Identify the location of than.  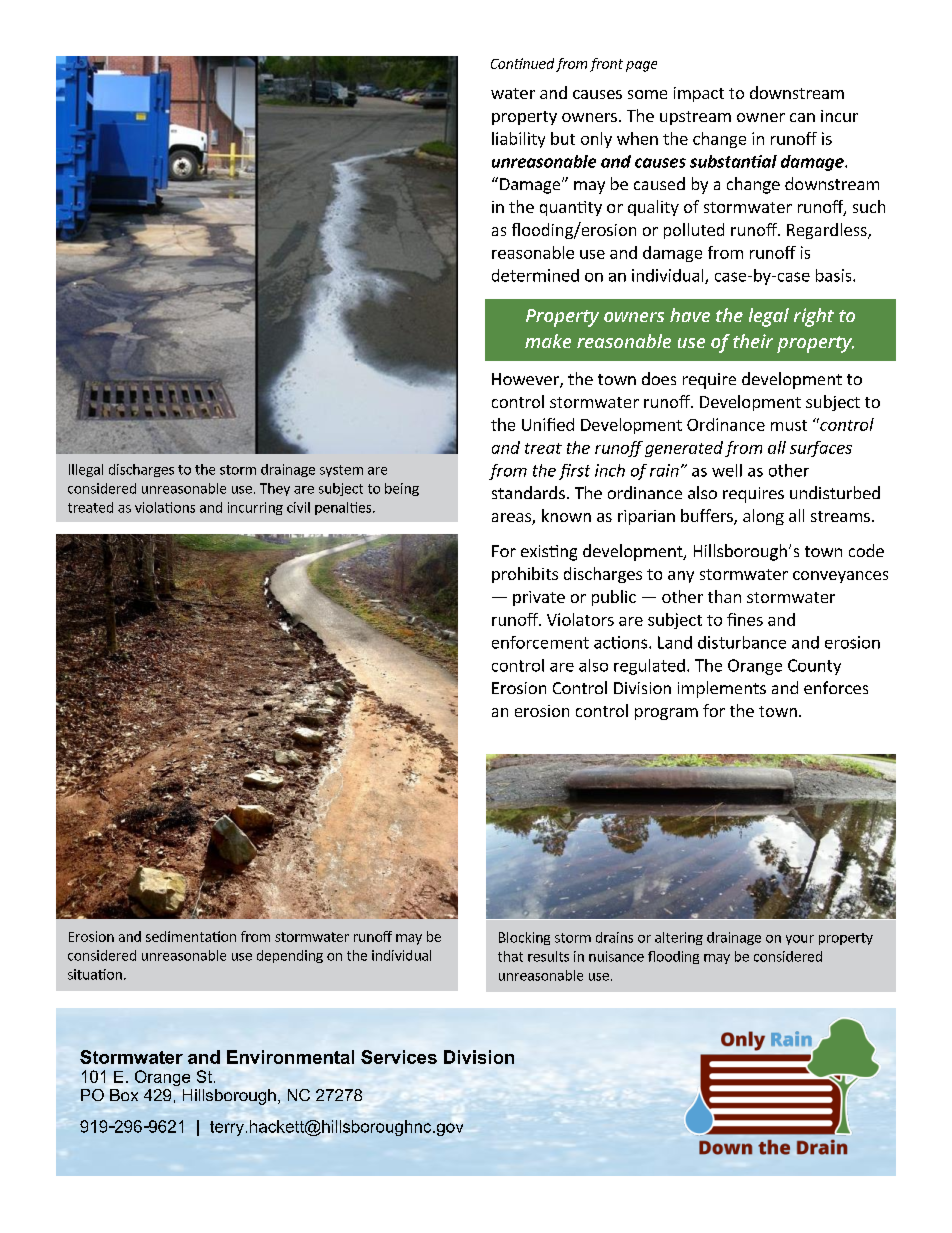
(724, 596).
